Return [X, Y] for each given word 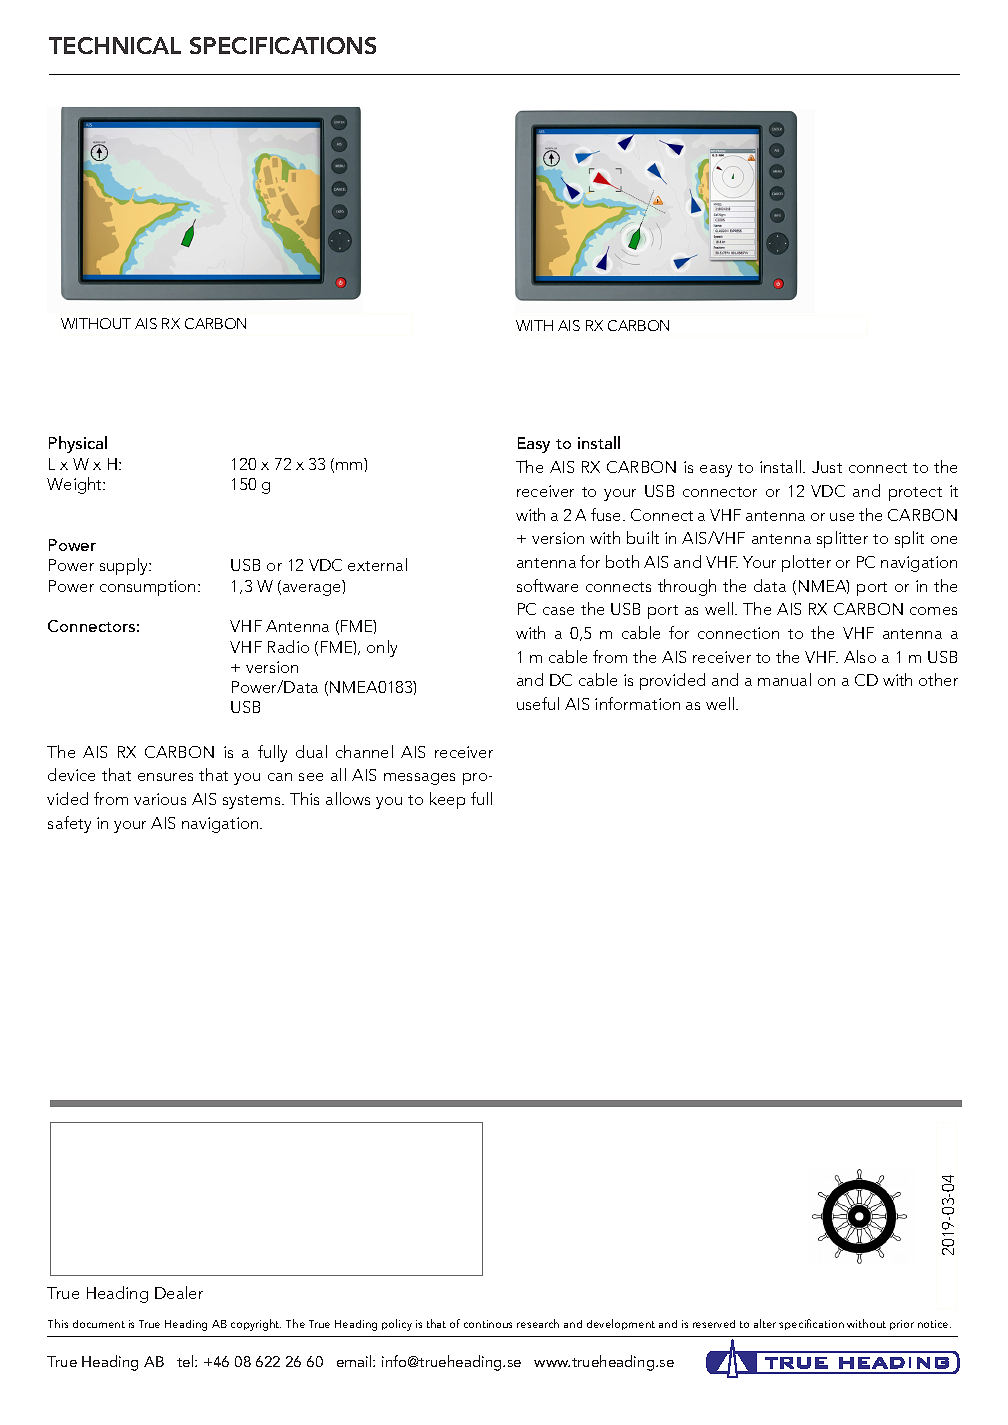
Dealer [179, 1292]
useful [538, 703]
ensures [165, 777]
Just [827, 467]
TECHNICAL [115, 45]
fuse [607, 514]
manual [784, 679]
